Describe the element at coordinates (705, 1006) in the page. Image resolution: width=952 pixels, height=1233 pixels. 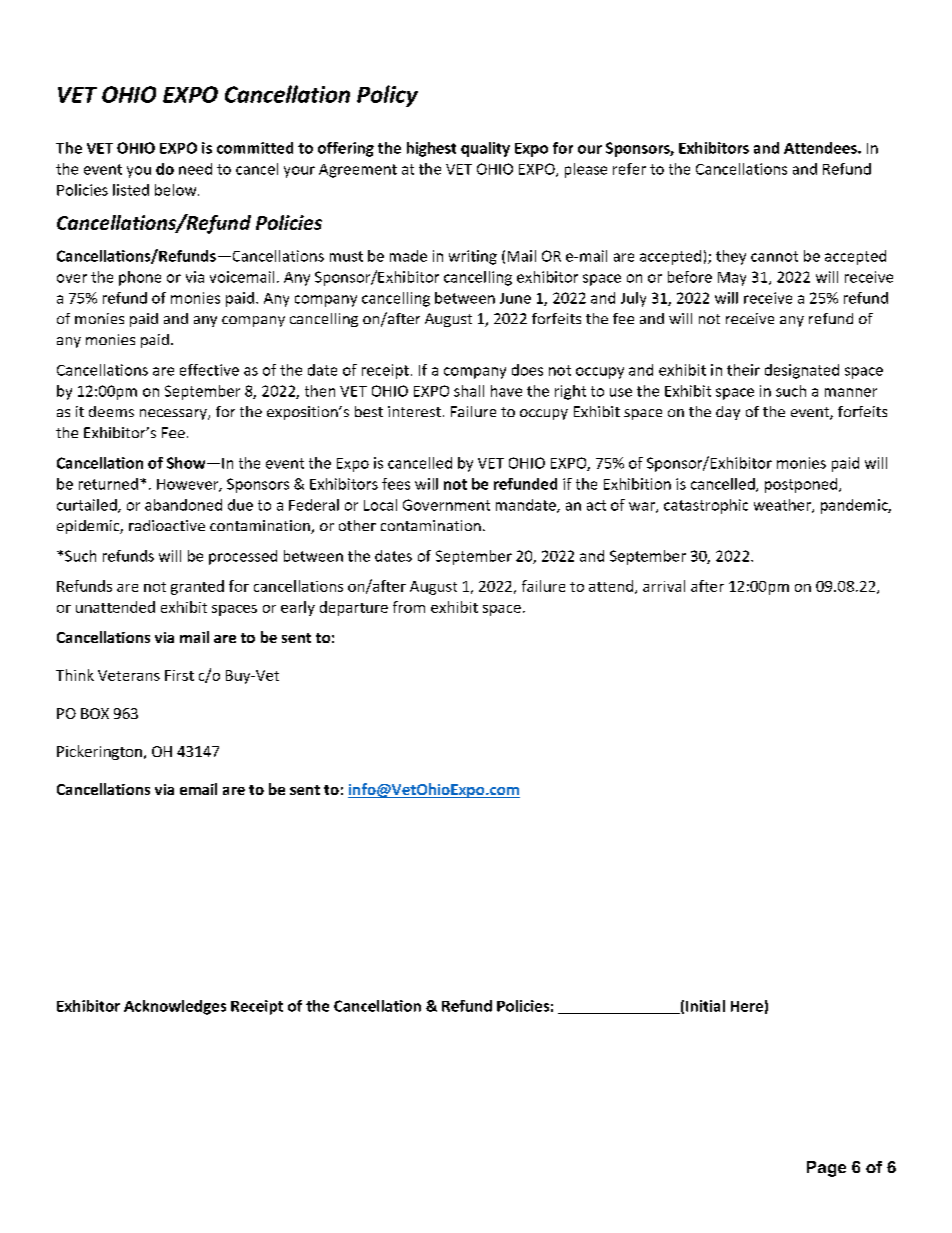
I see `Initial` at that location.
